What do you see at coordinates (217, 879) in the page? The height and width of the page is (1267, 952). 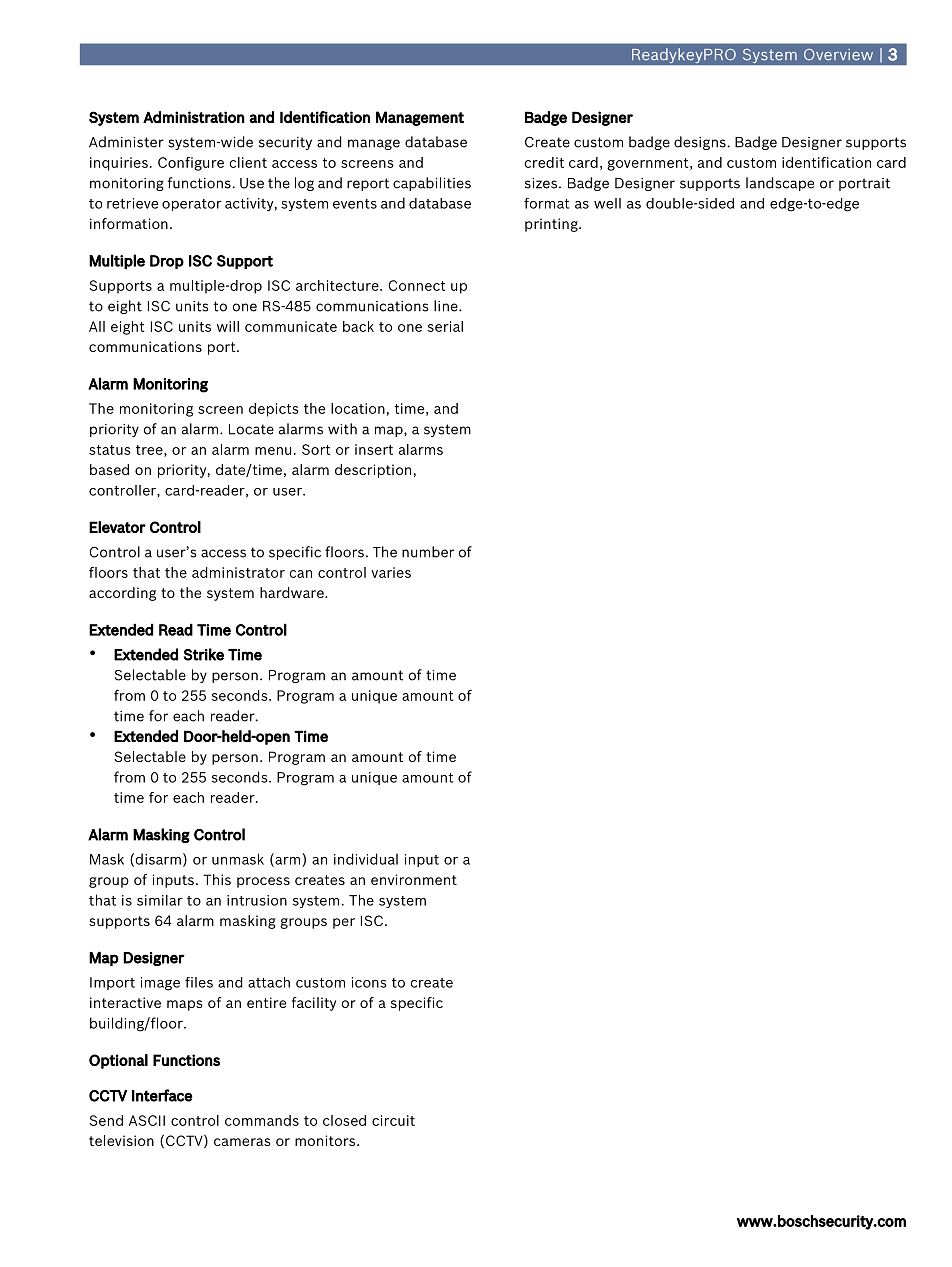 I see `This` at bounding box center [217, 879].
